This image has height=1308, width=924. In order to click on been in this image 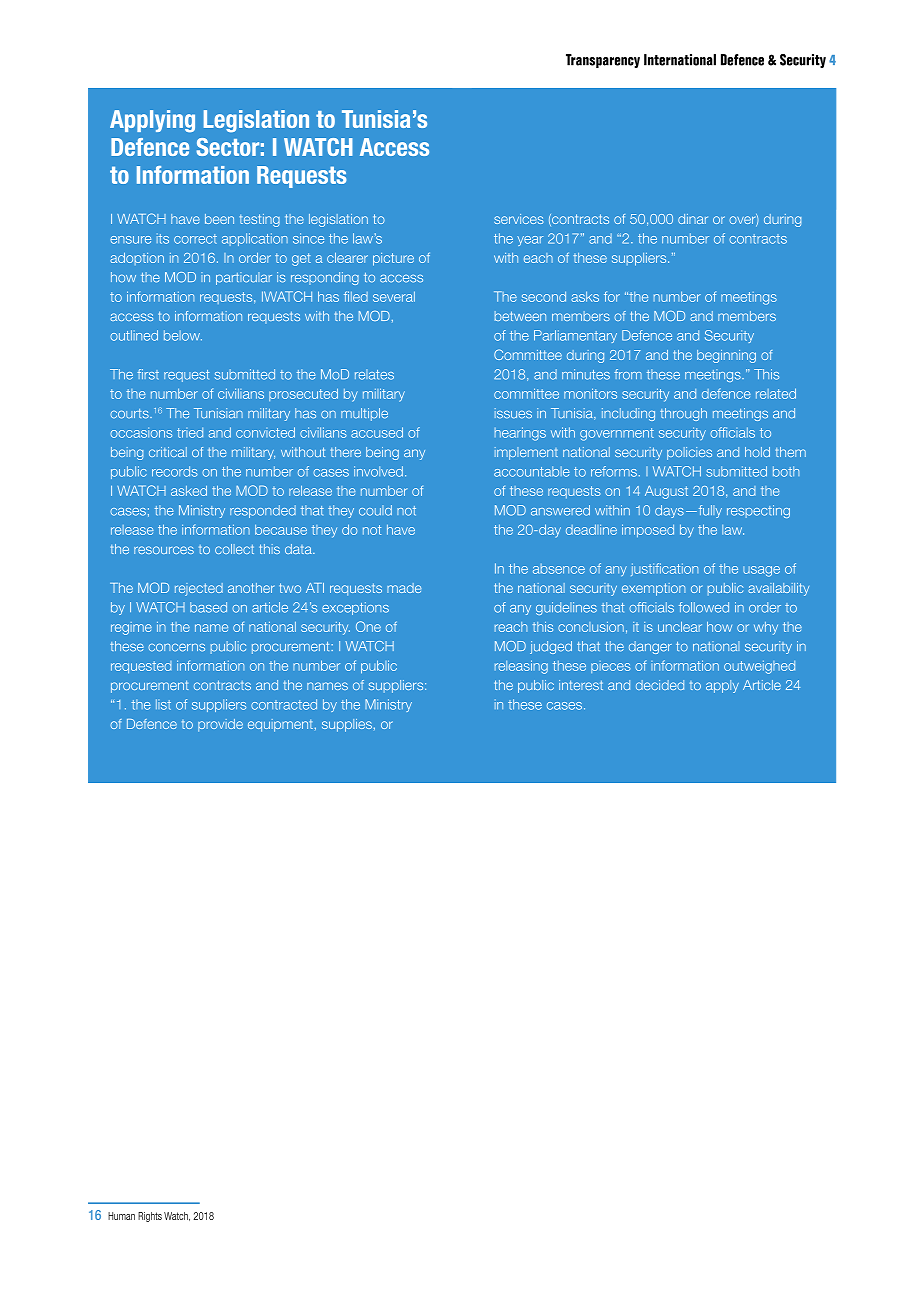, I will do `click(219, 219)`.
